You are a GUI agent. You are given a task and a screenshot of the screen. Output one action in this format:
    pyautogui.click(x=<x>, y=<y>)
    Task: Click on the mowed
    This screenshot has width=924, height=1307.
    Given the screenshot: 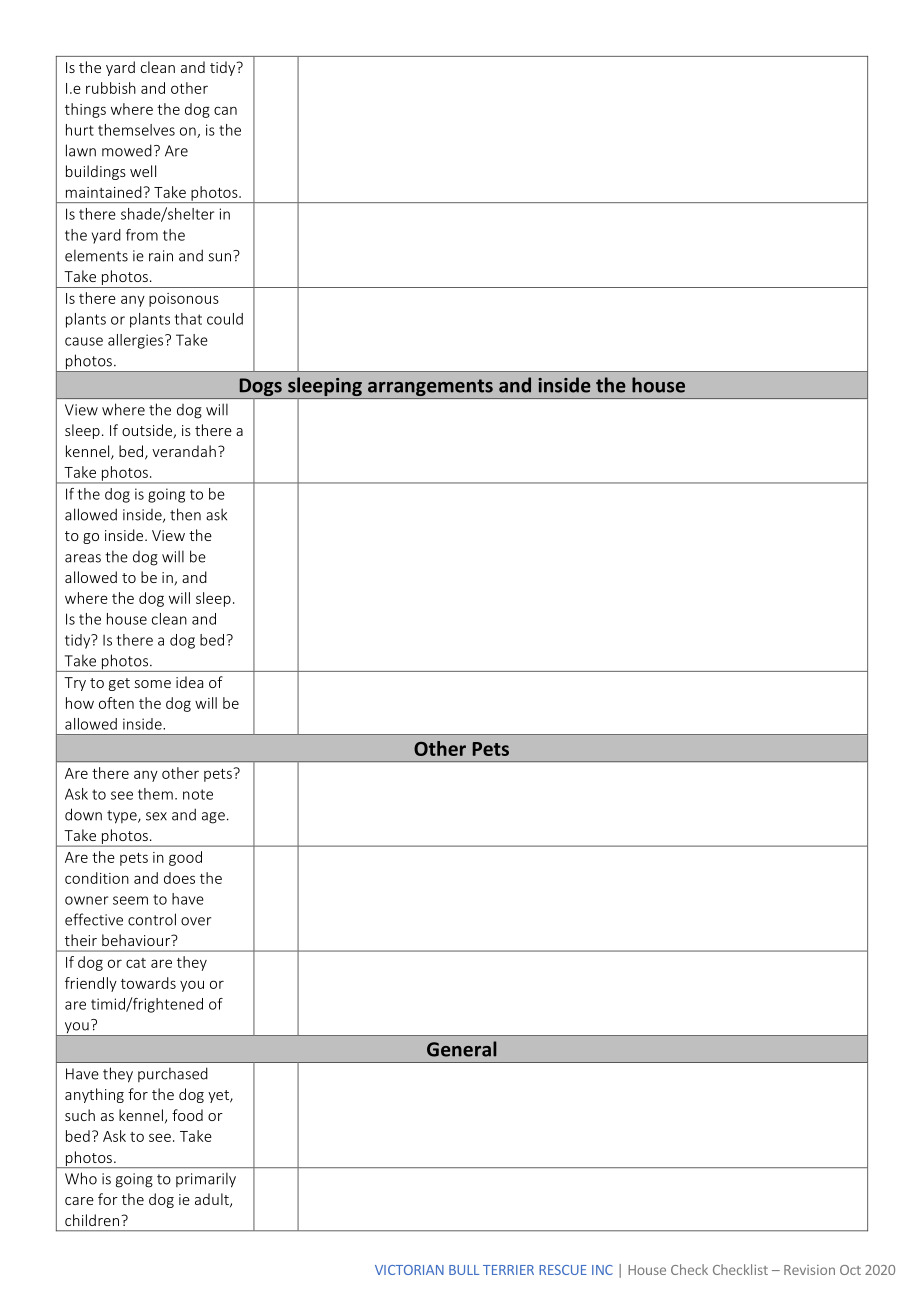 What is the action you would take?
    pyautogui.click(x=127, y=150)
